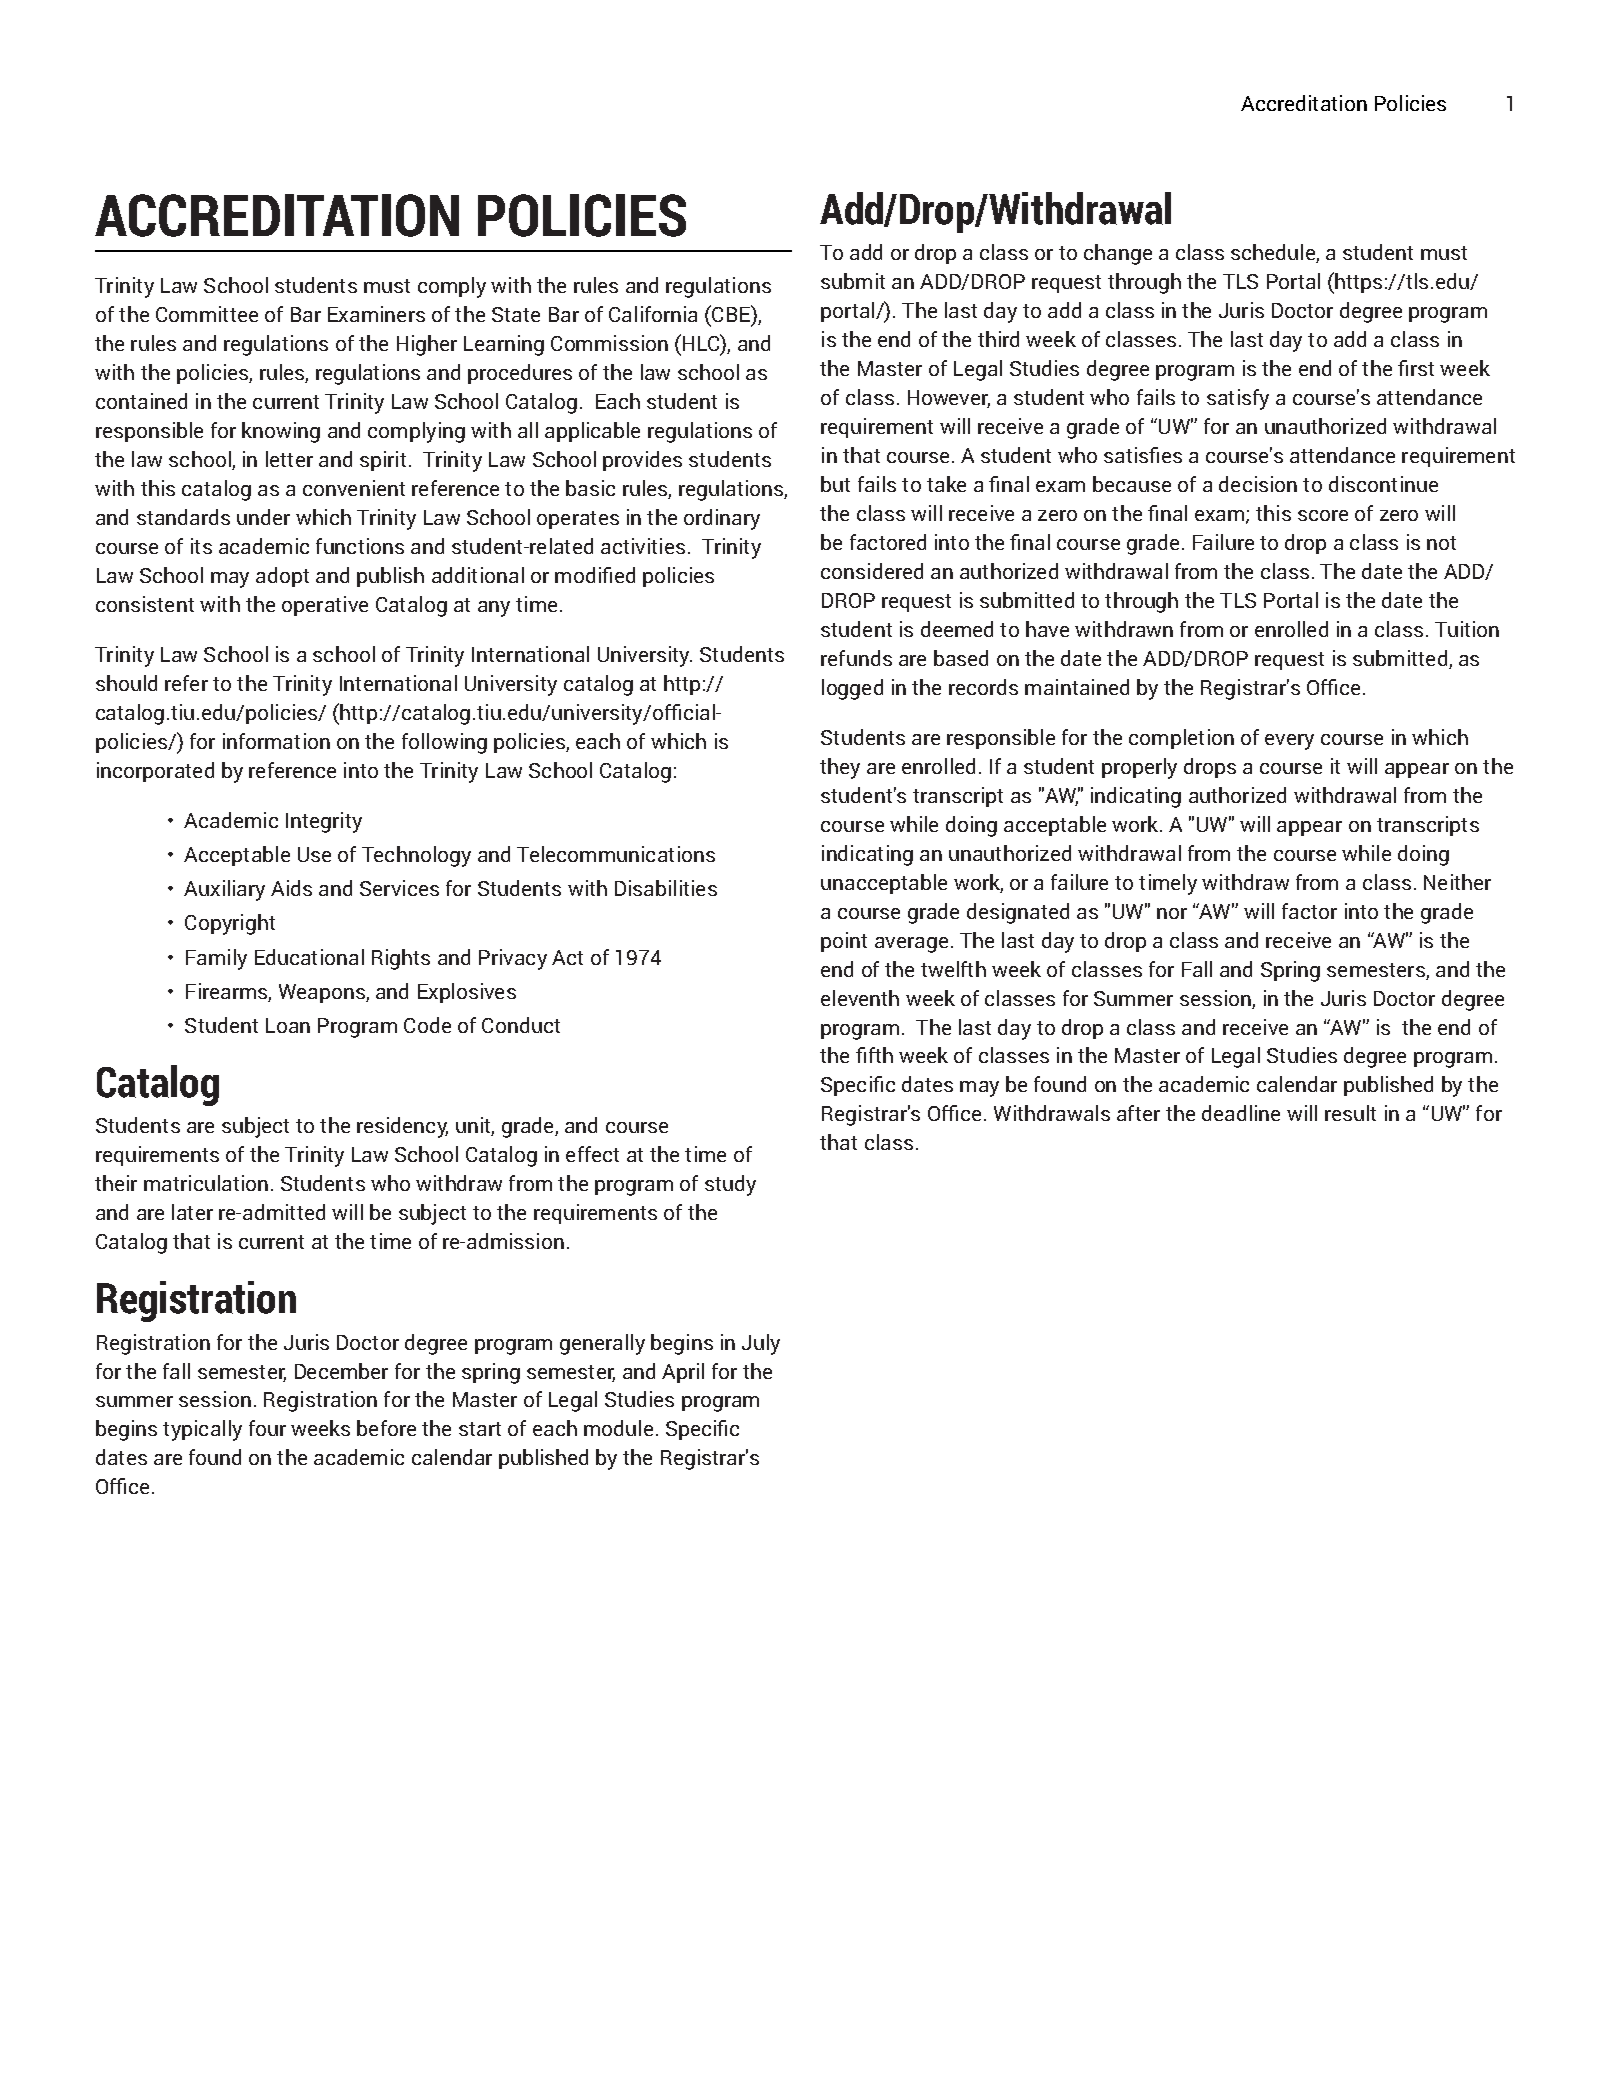  Describe the element at coordinates (207, 314) in the document. I see `Committee` at that location.
